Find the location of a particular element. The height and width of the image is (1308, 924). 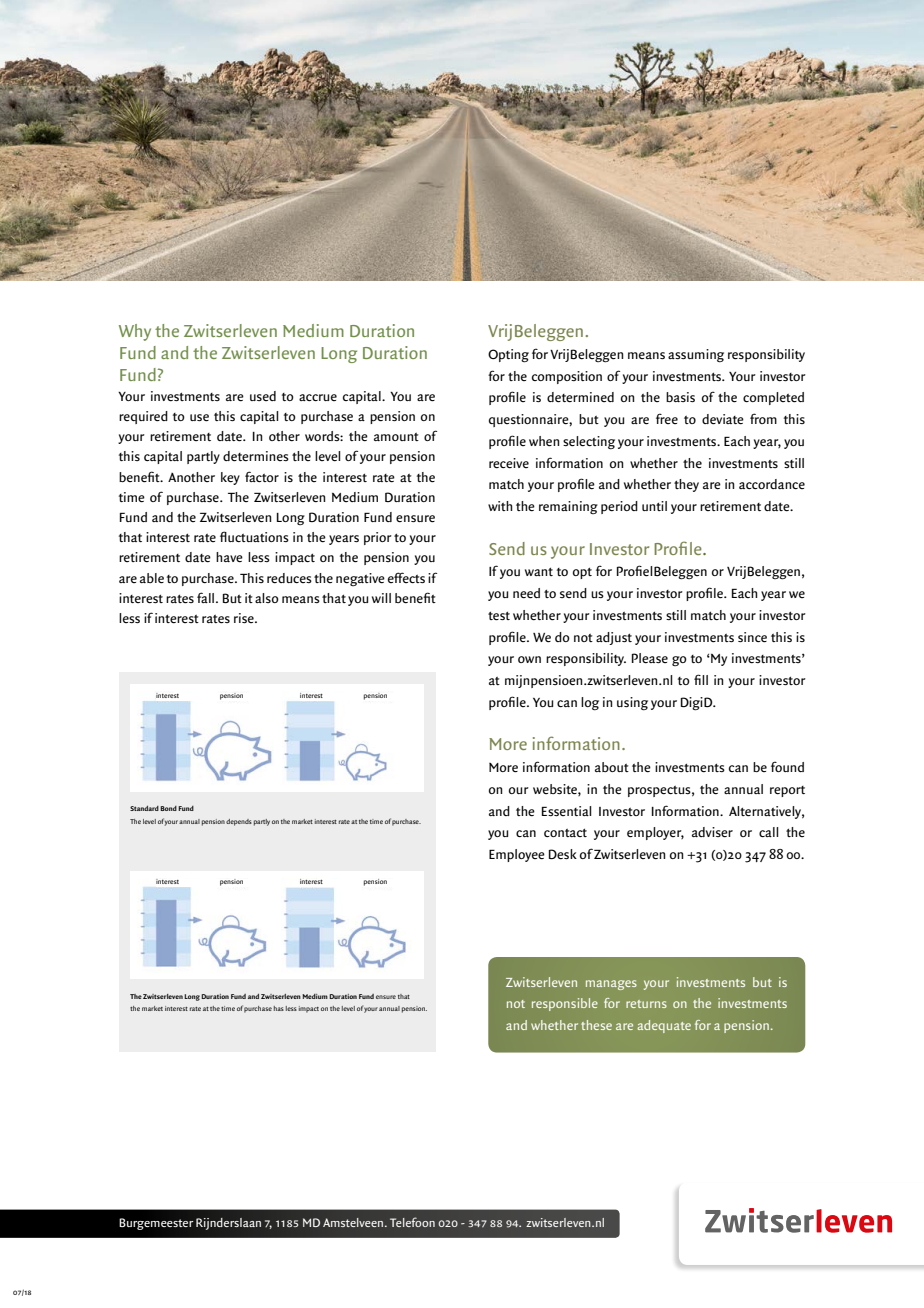

Bond is located at coordinates (168, 808).
